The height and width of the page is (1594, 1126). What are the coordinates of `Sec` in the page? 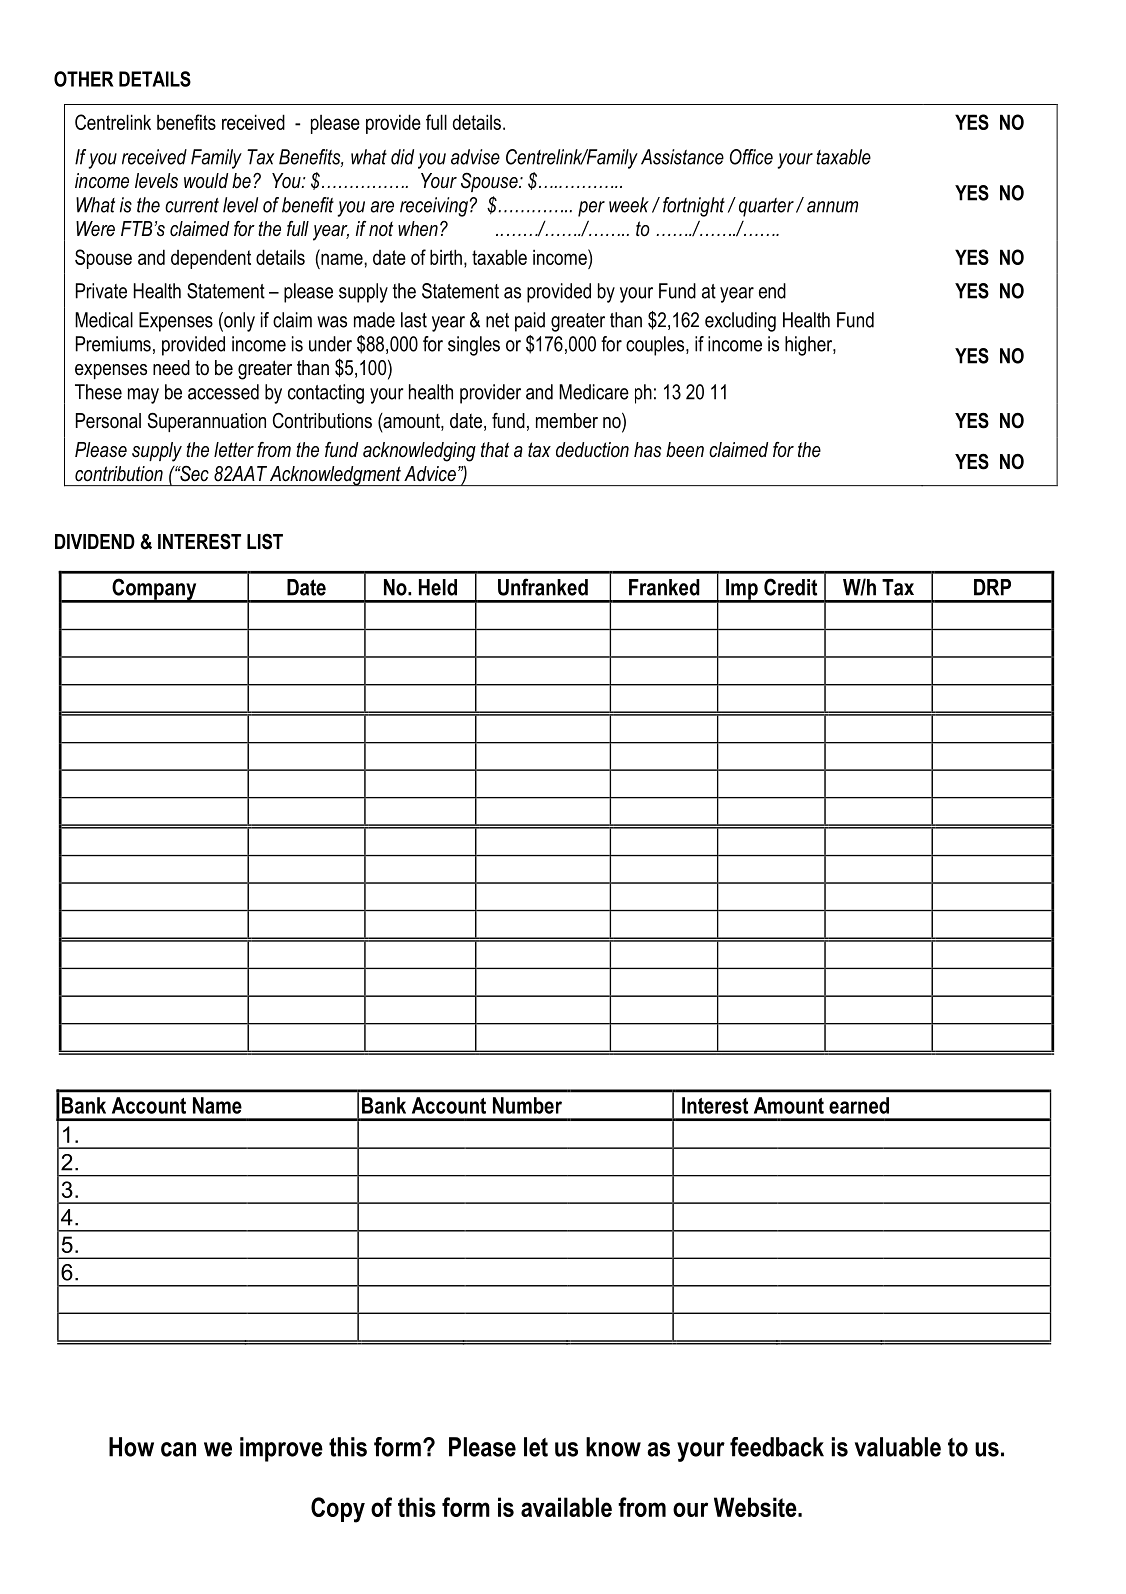 It's located at (193, 474).
